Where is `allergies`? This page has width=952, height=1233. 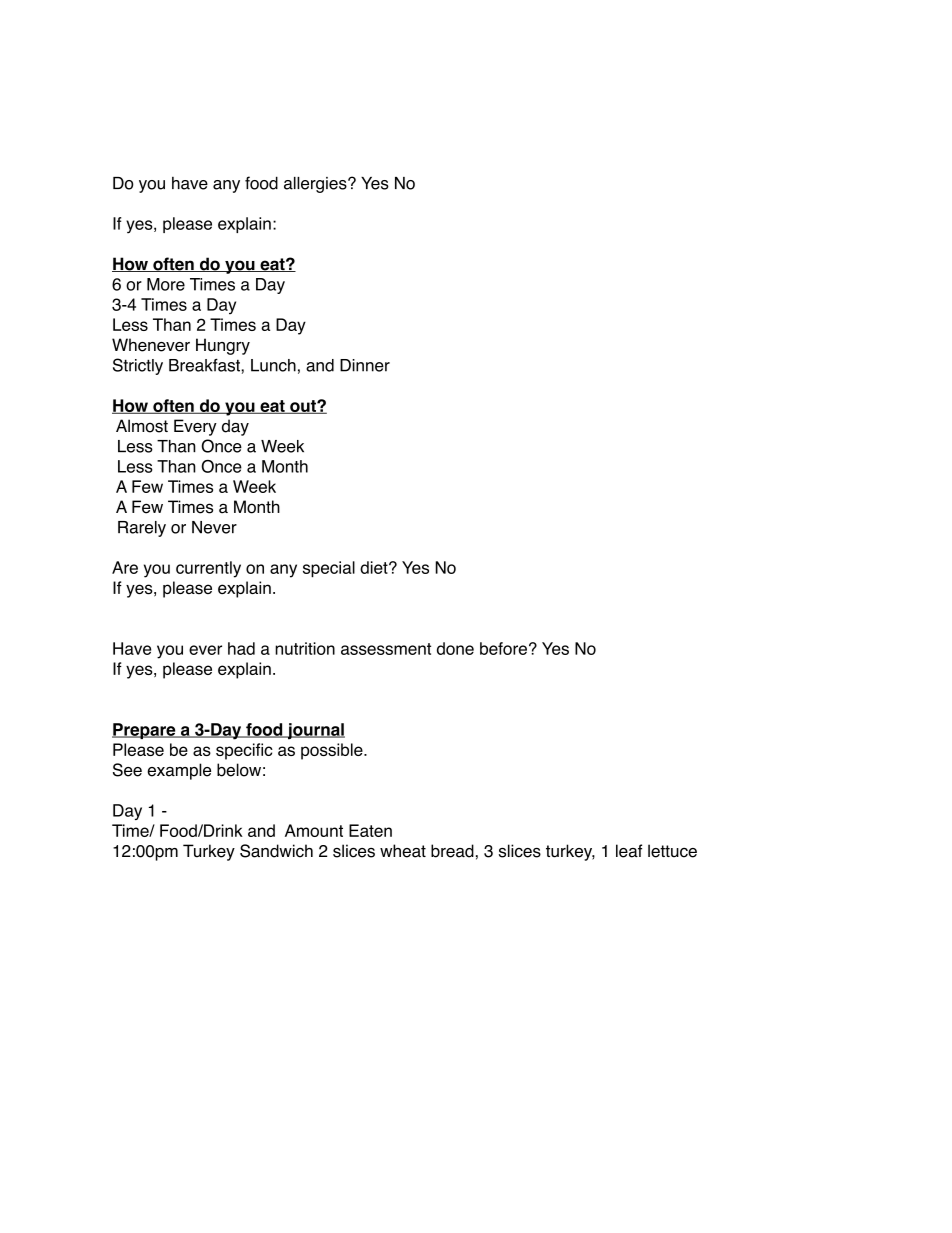
allergies is located at coordinates (316, 185).
